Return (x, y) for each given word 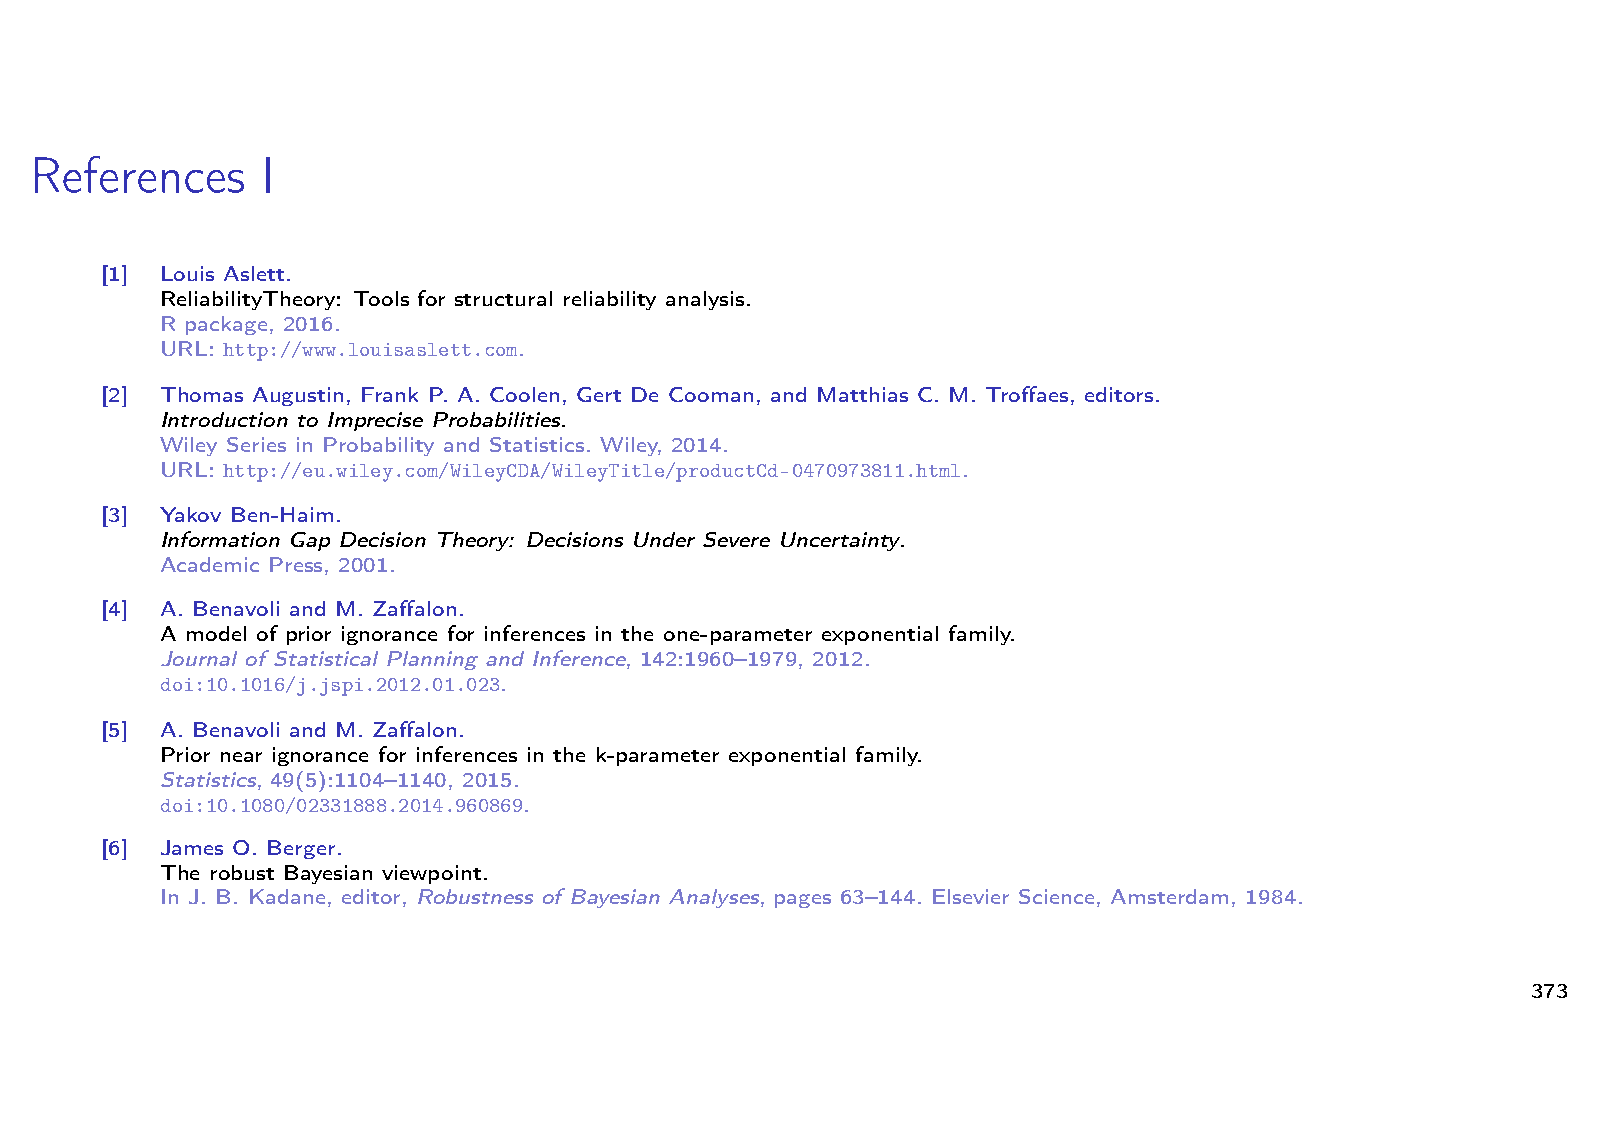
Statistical (326, 658)
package (226, 325)
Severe (736, 539)
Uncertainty (842, 541)
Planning (432, 660)
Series (256, 444)
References (139, 174)
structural (503, 298)
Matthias (863, 394)
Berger (301, 849)
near (241, 757)
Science (1058, 898)
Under (664, 539)
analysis (705, 300)
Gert (599, 394)
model (216, 633)
